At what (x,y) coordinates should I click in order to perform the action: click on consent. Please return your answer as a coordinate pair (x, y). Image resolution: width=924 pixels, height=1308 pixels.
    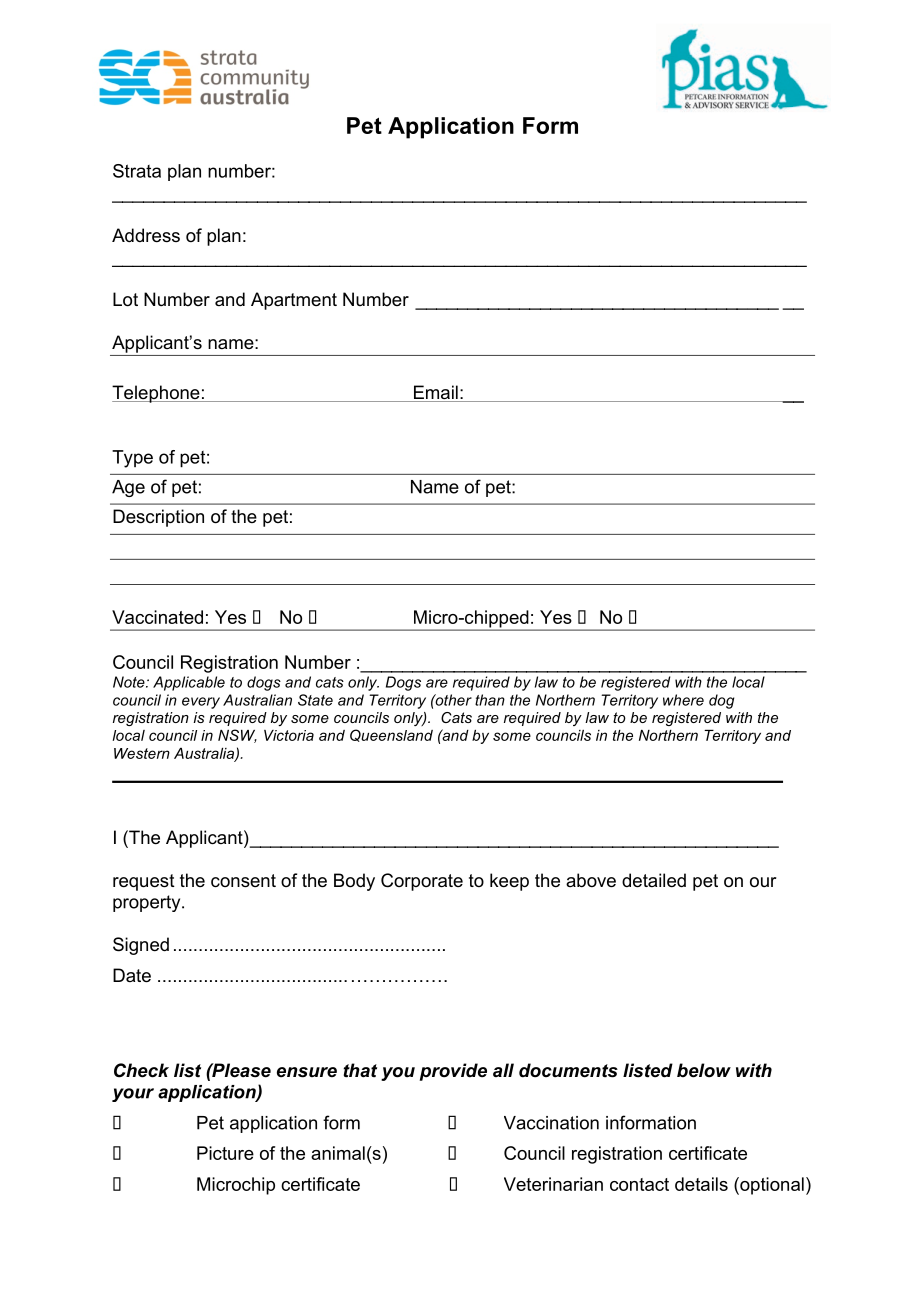
    Looking at the image, I should click on (243, 881).
